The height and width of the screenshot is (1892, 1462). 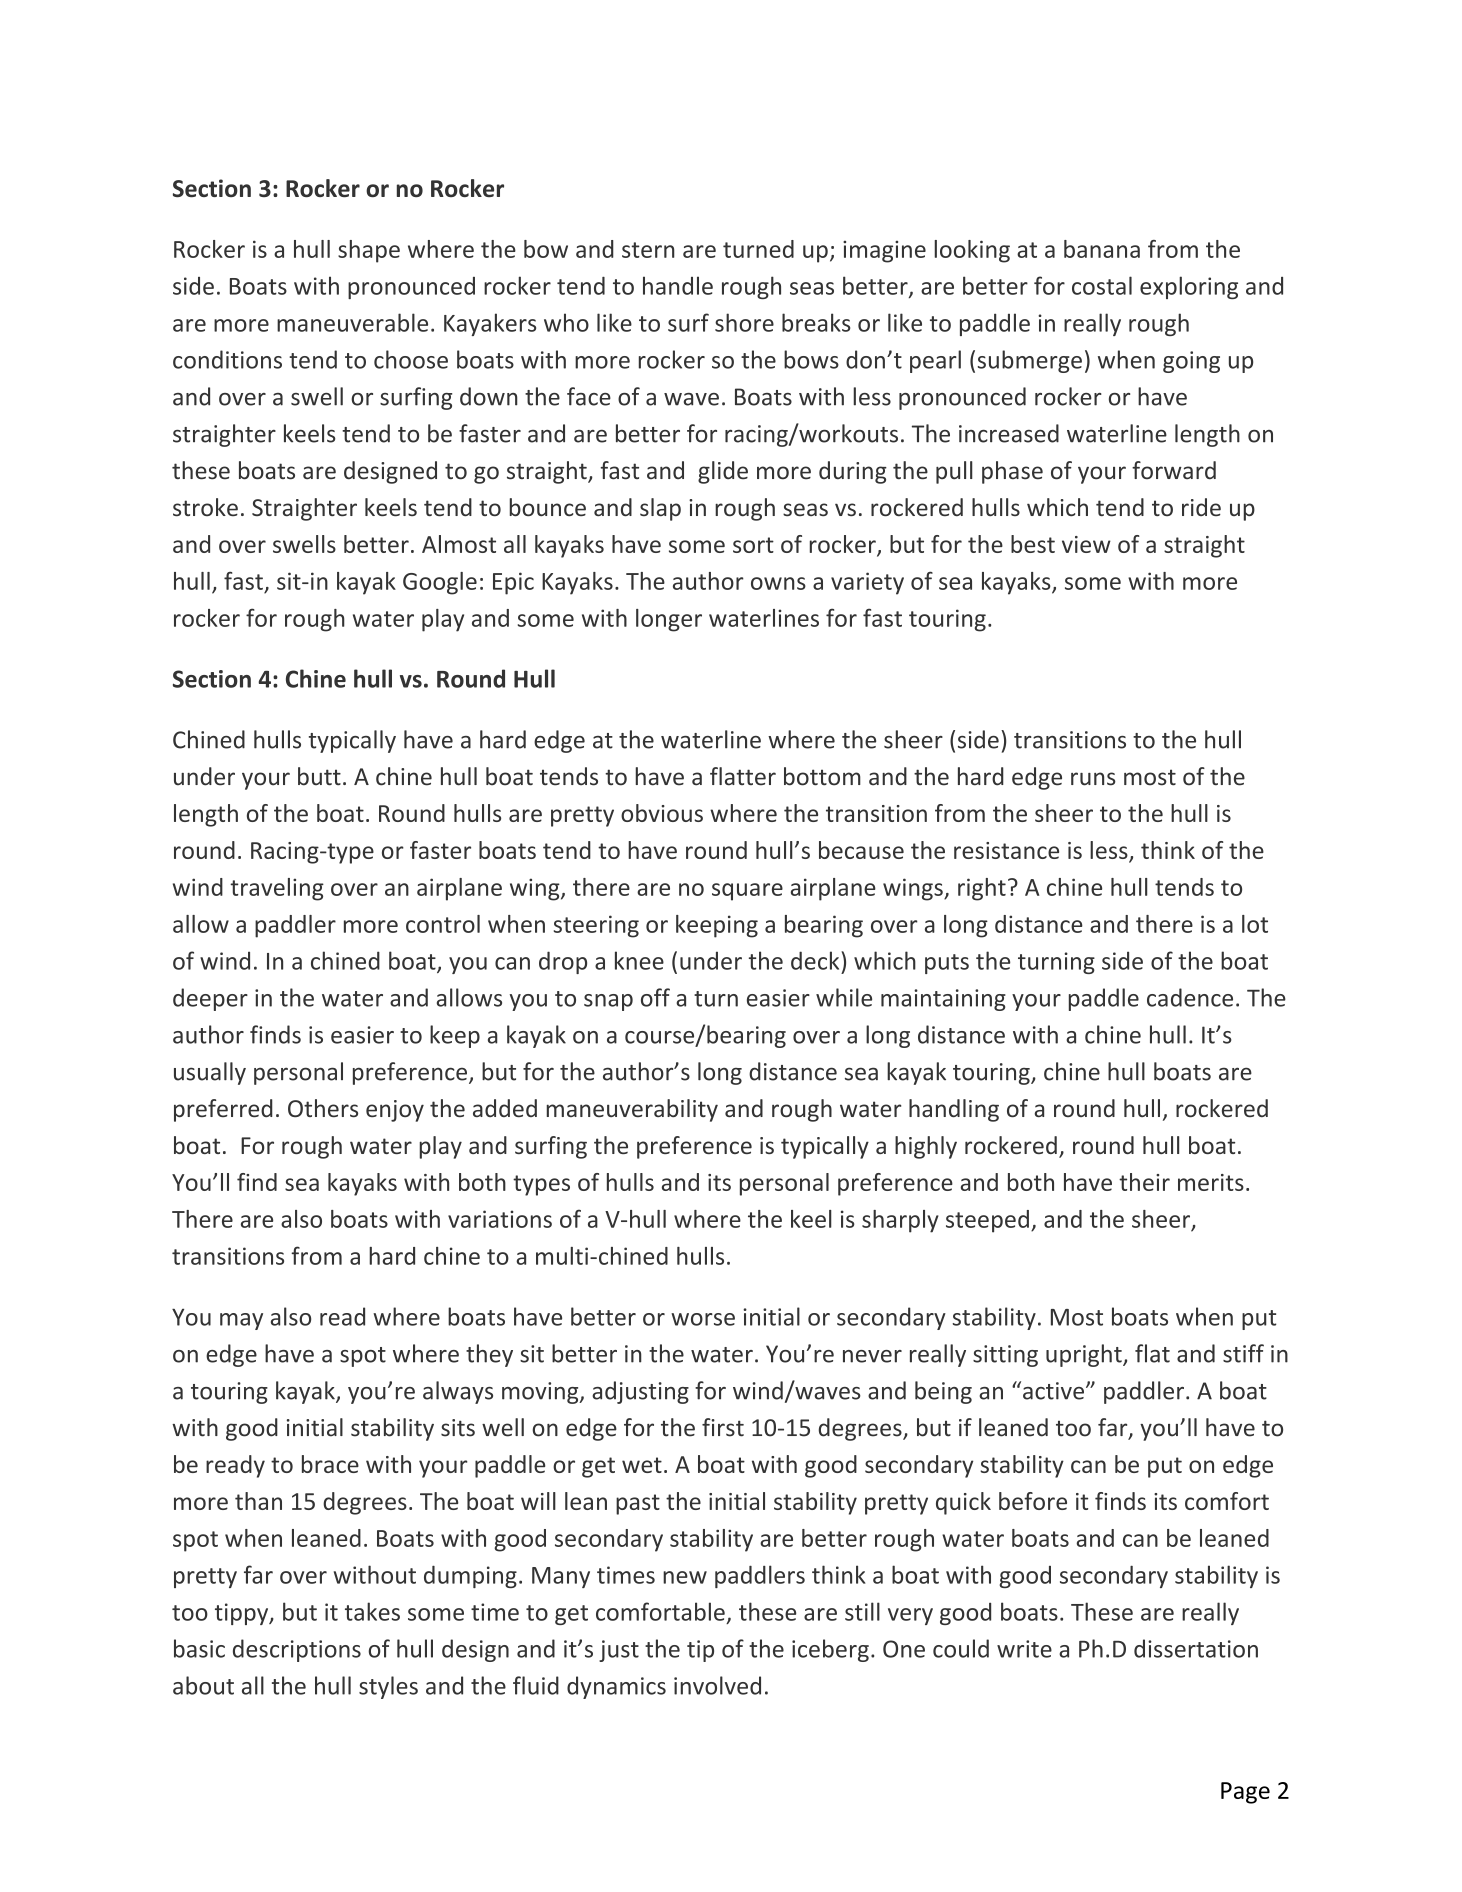 What do you see at coordinates (388, 1687) in the screenshot?
I see `styles` at bounding box center [388, 1687].
